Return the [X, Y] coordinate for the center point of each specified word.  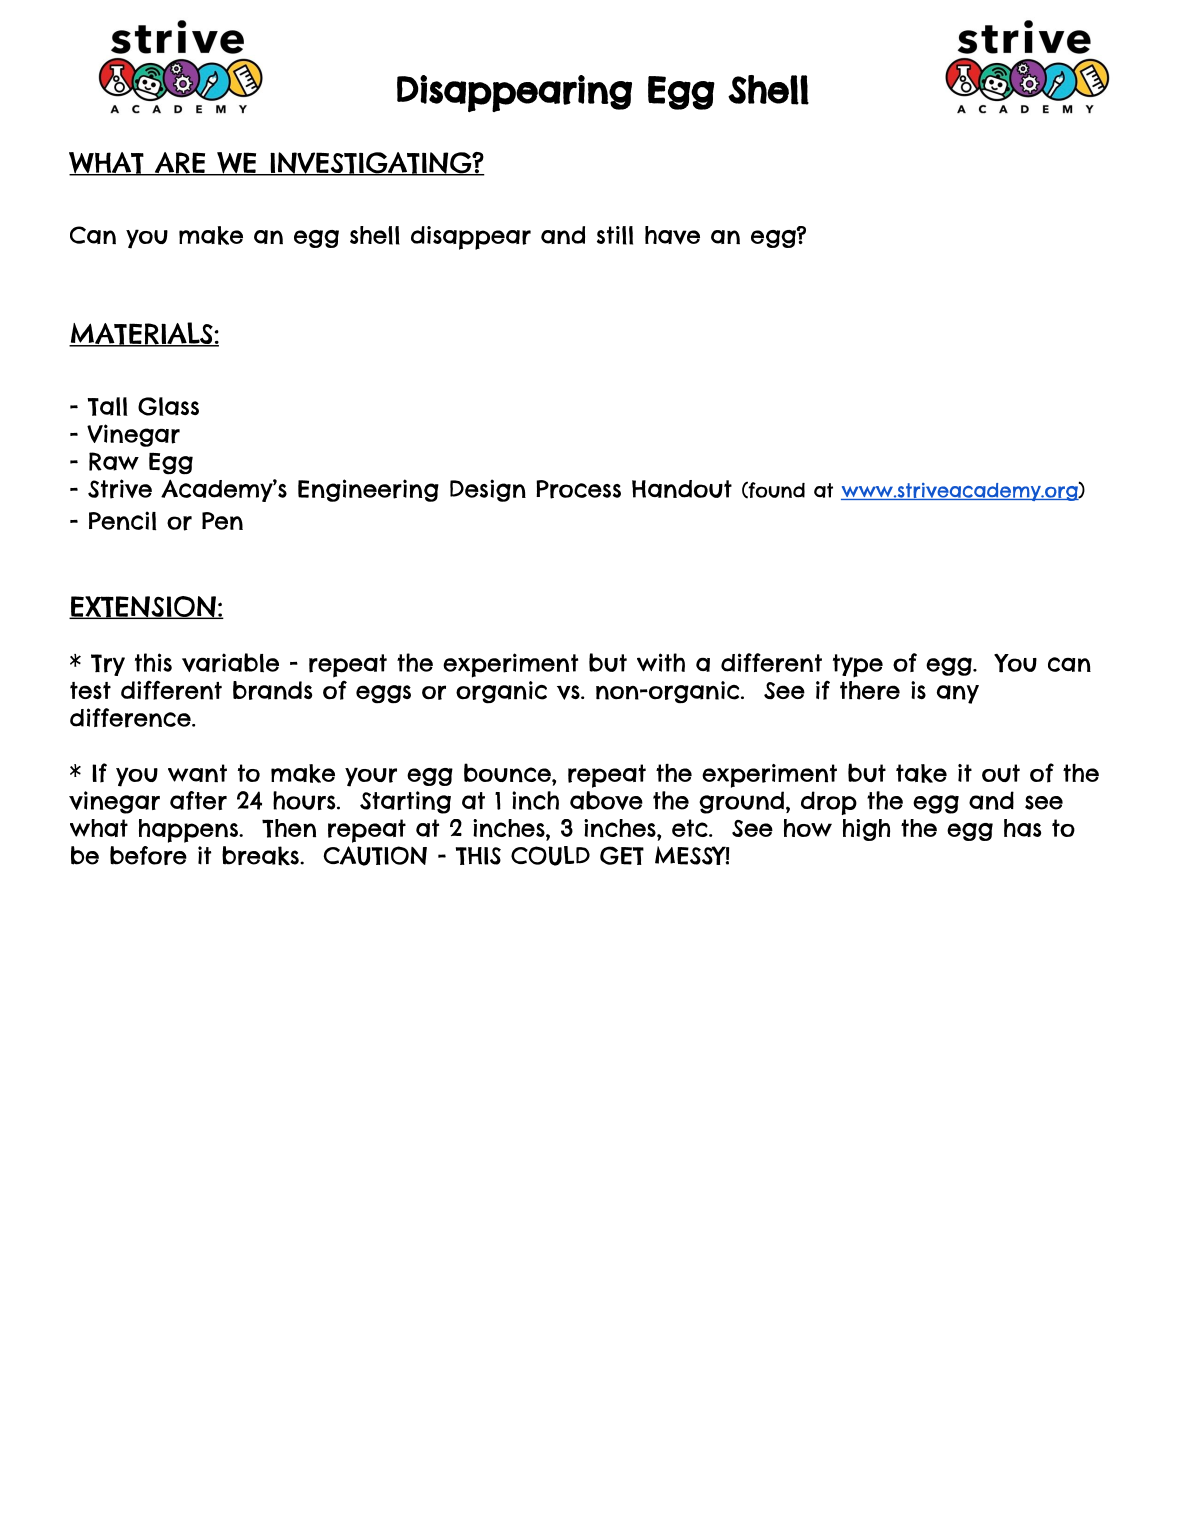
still [615, 235]
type [858, 666]
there [870, 690]
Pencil [122, 521]
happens [189, 831]
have [672, 235]
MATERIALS [142, 334]
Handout [682, 489]
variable [230, 663]
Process [578, 489]
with [661, 662]
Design [488, 490]
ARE [180, 164]
